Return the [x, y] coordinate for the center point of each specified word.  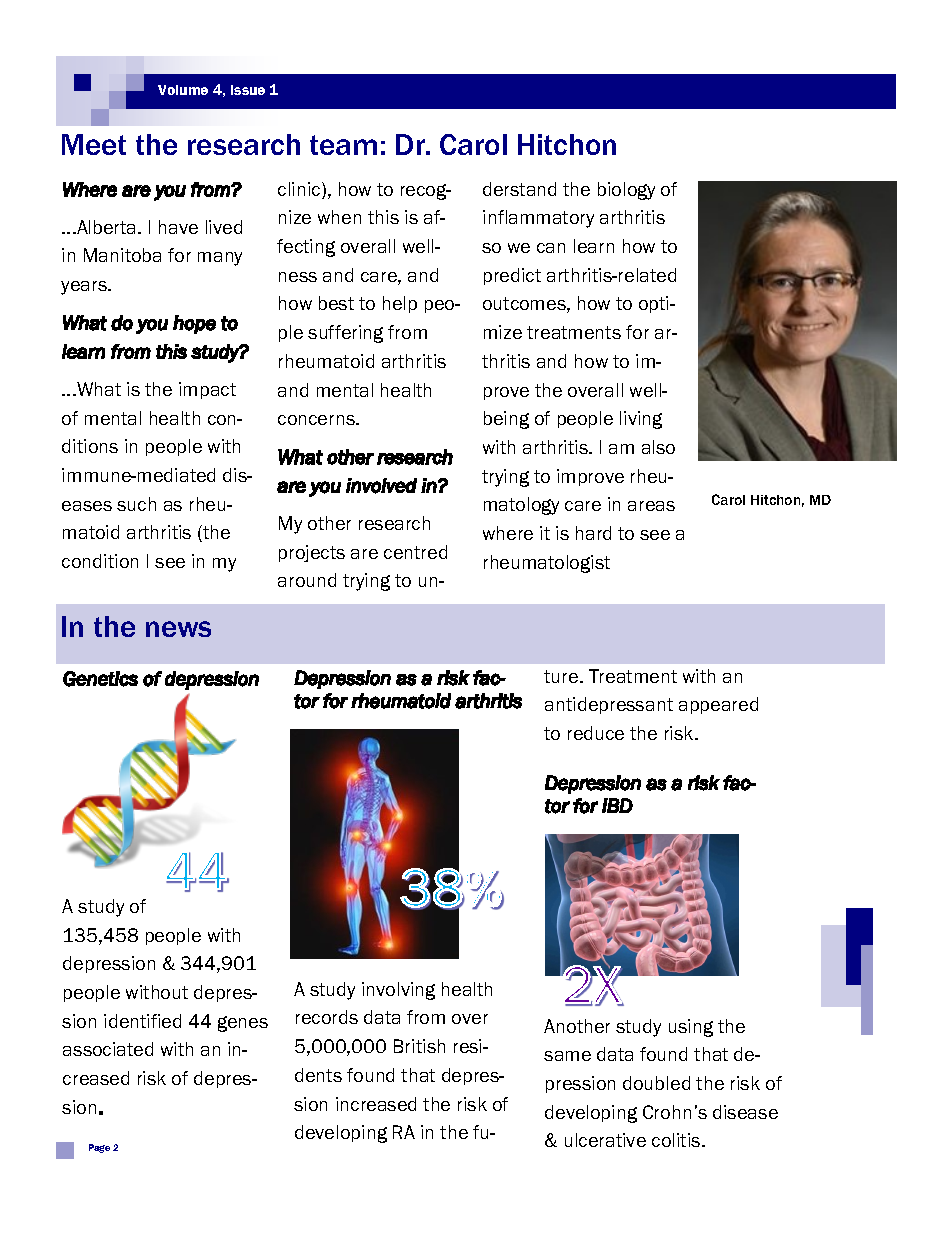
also [658, 447]
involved [381, 486]
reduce [596, 733]
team [343, 145]
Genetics [100, 679]
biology [626, 191]
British [419, 1046]
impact [207, 390]
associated [108, 1049]
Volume [183, 90]
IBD [617, 805]
